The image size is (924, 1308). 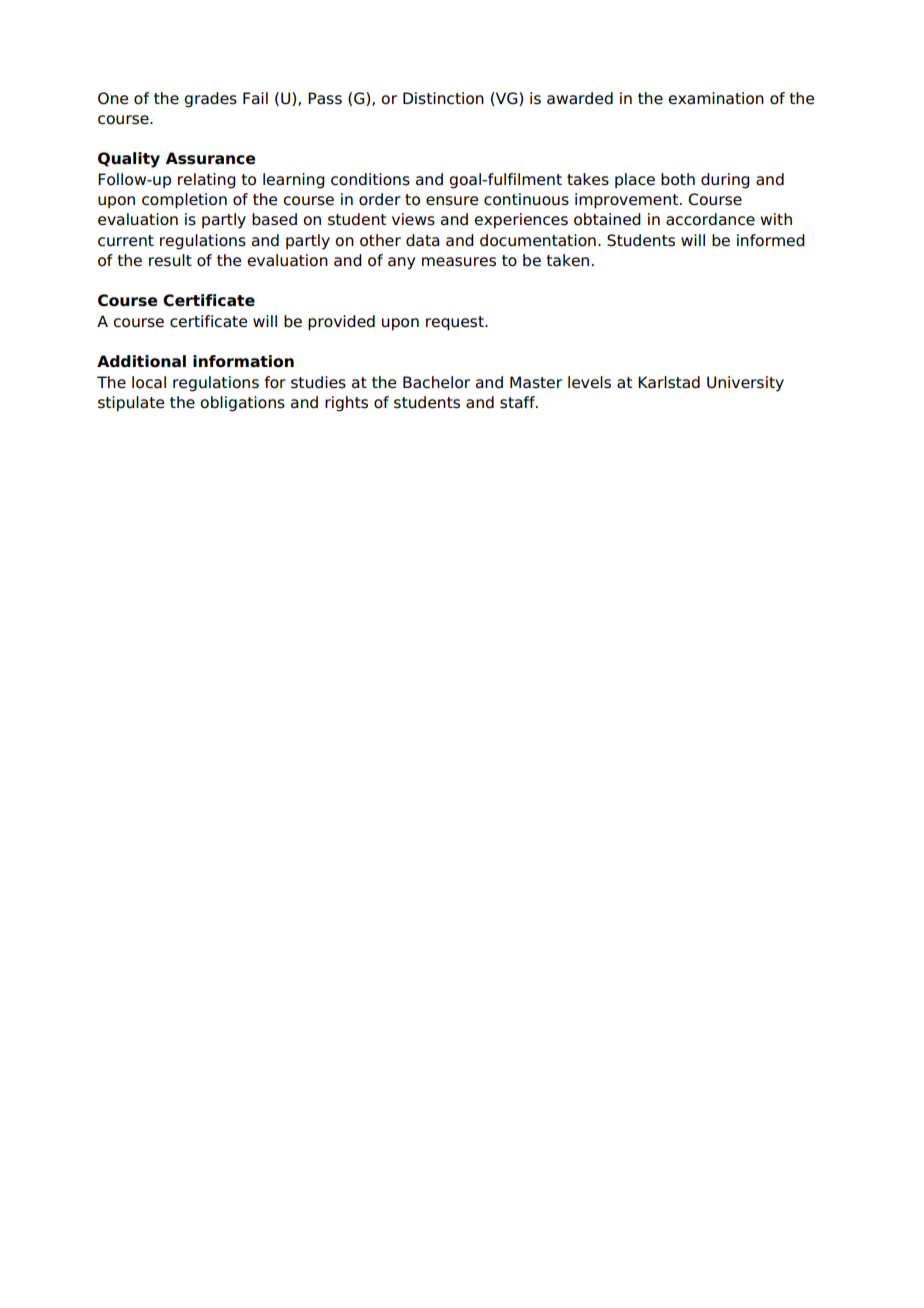 I want to click on conditions, so click(x=370, y=179).
